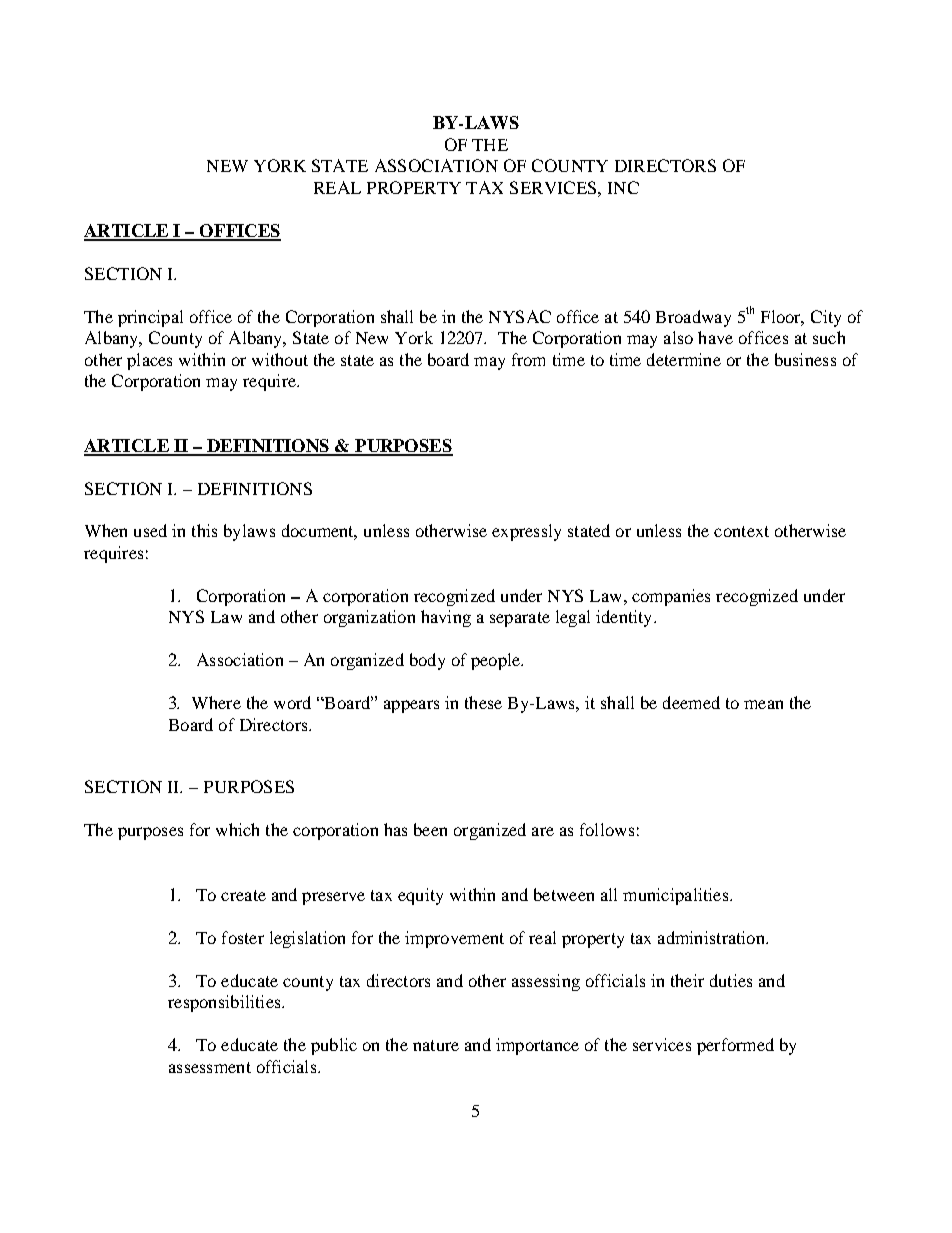 Image resolution: width=952 pixels, height=1233 pixels. I want to click on nature, so click(436, 1045).
